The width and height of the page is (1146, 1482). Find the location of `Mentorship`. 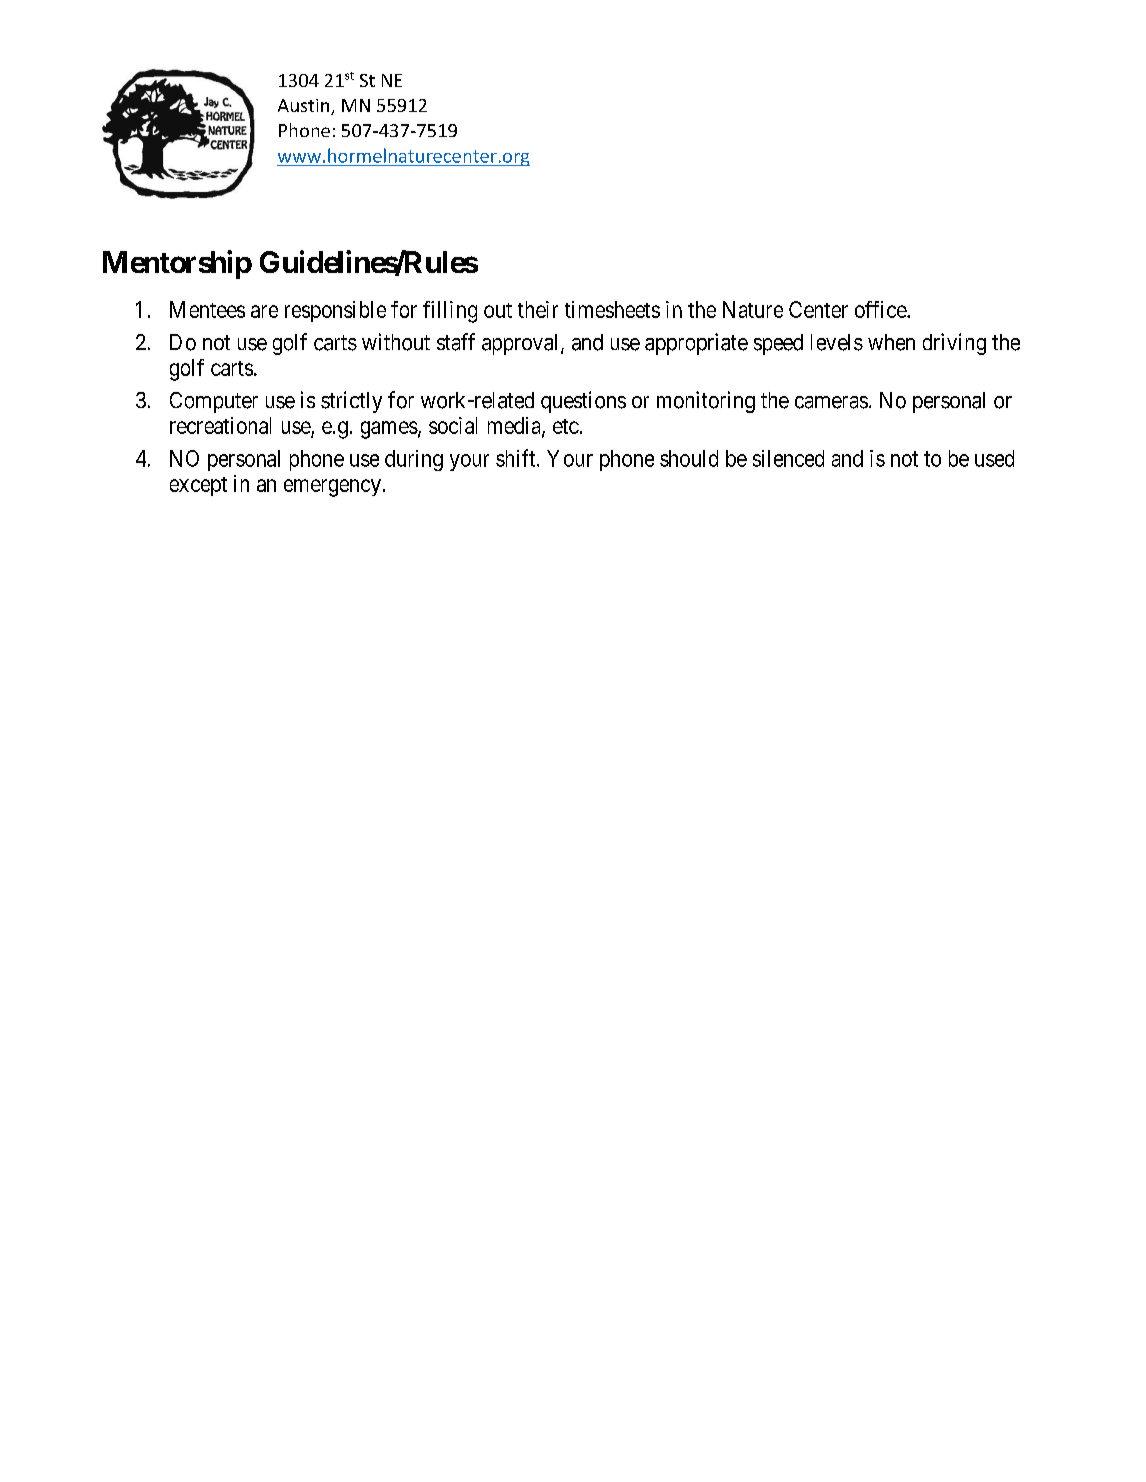

Mentorship is located at coordinates (177, 264).
